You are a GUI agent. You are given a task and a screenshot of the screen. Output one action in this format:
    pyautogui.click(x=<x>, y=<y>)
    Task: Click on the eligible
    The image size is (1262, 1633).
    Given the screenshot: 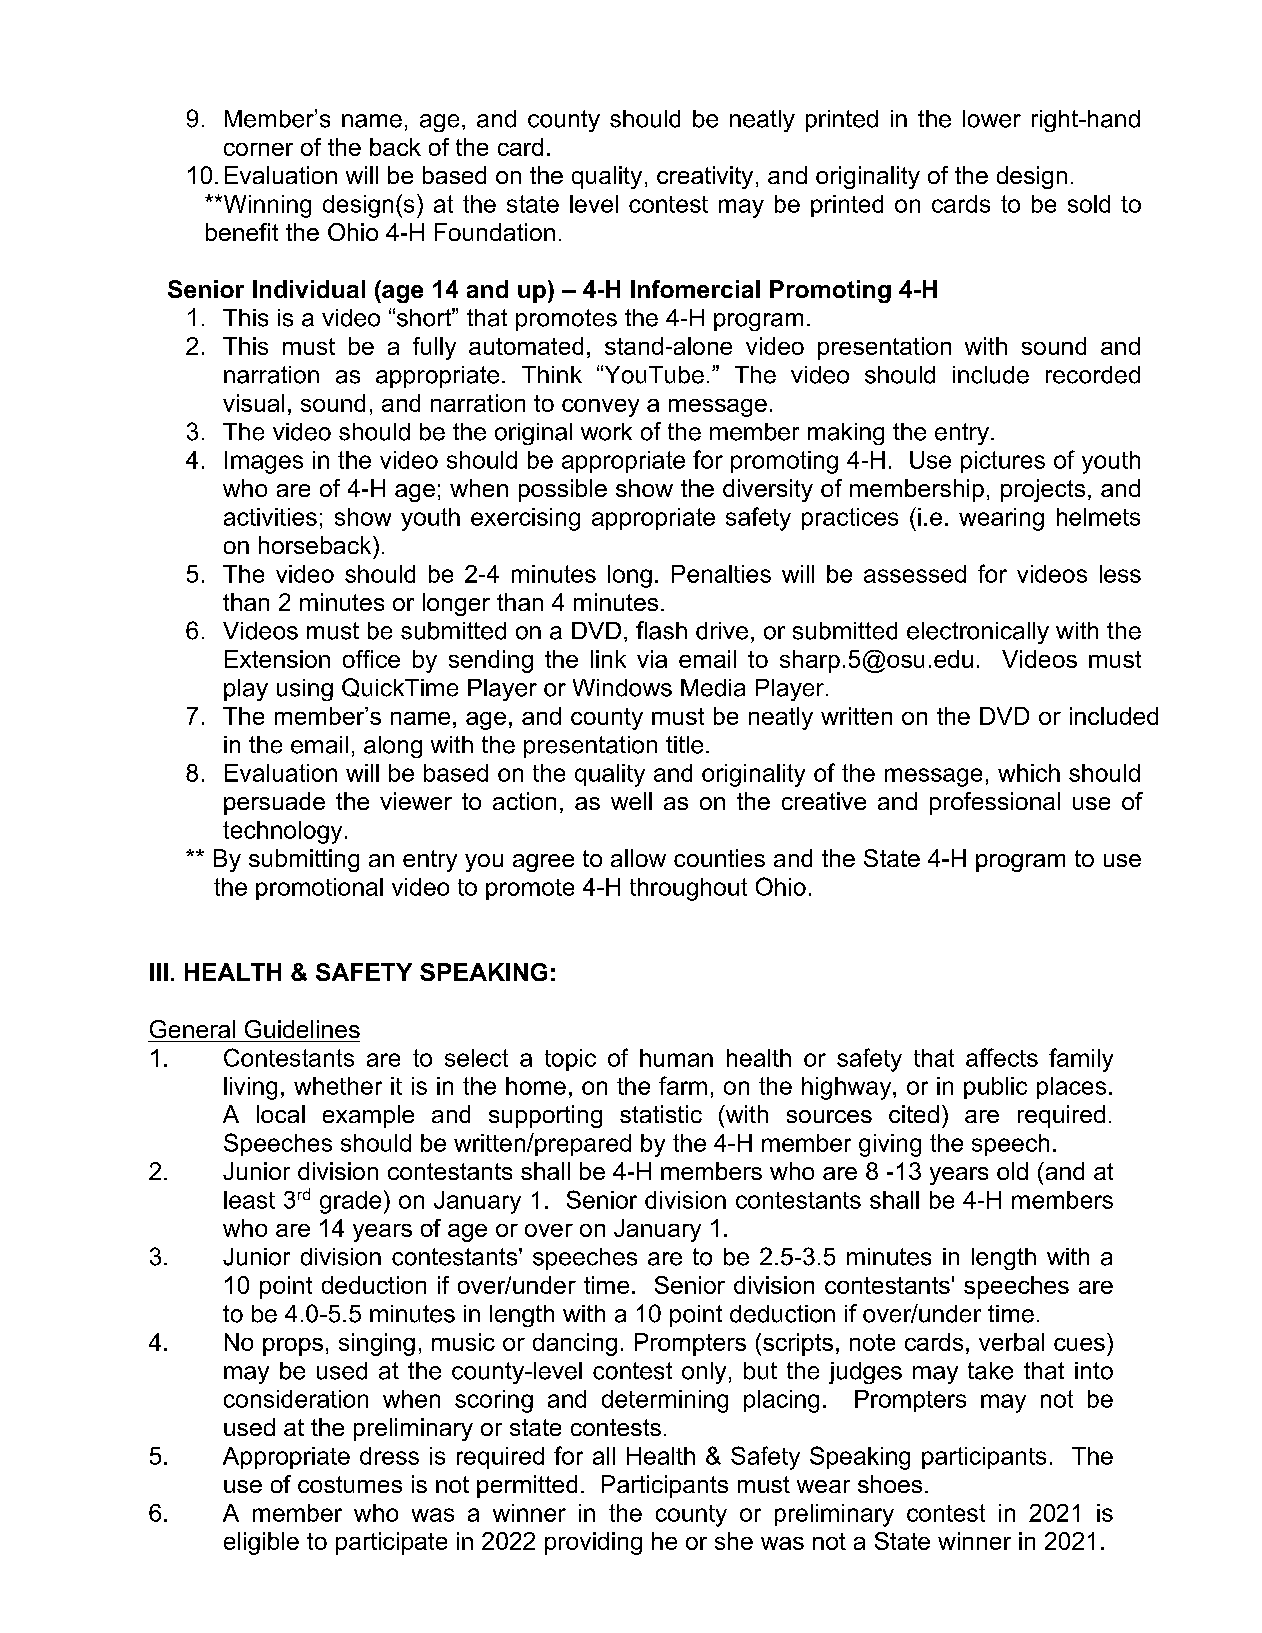 What is the action you would take?
    pyautogui.click(x=261, y=1543)
